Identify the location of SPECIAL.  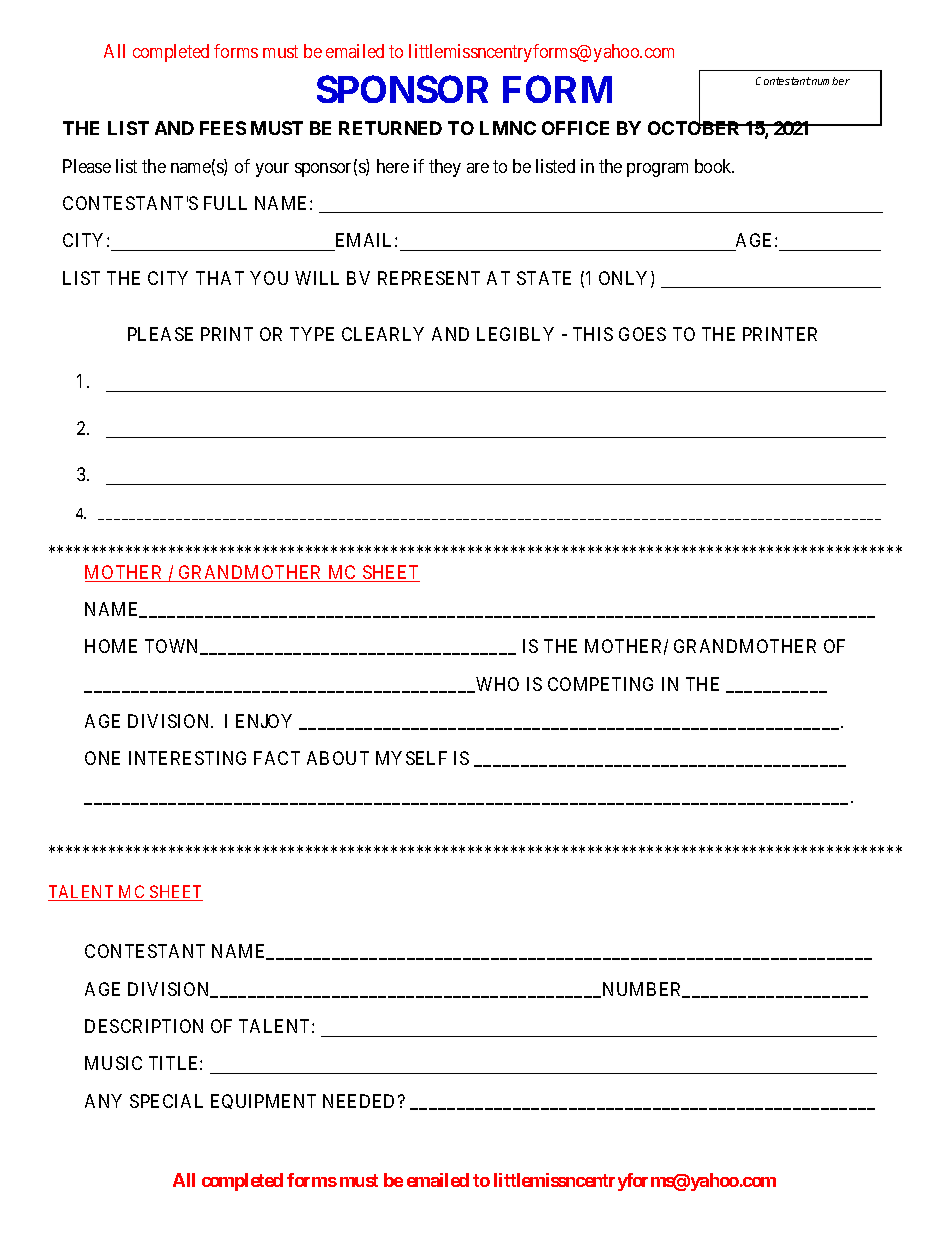
(166, 1101).
